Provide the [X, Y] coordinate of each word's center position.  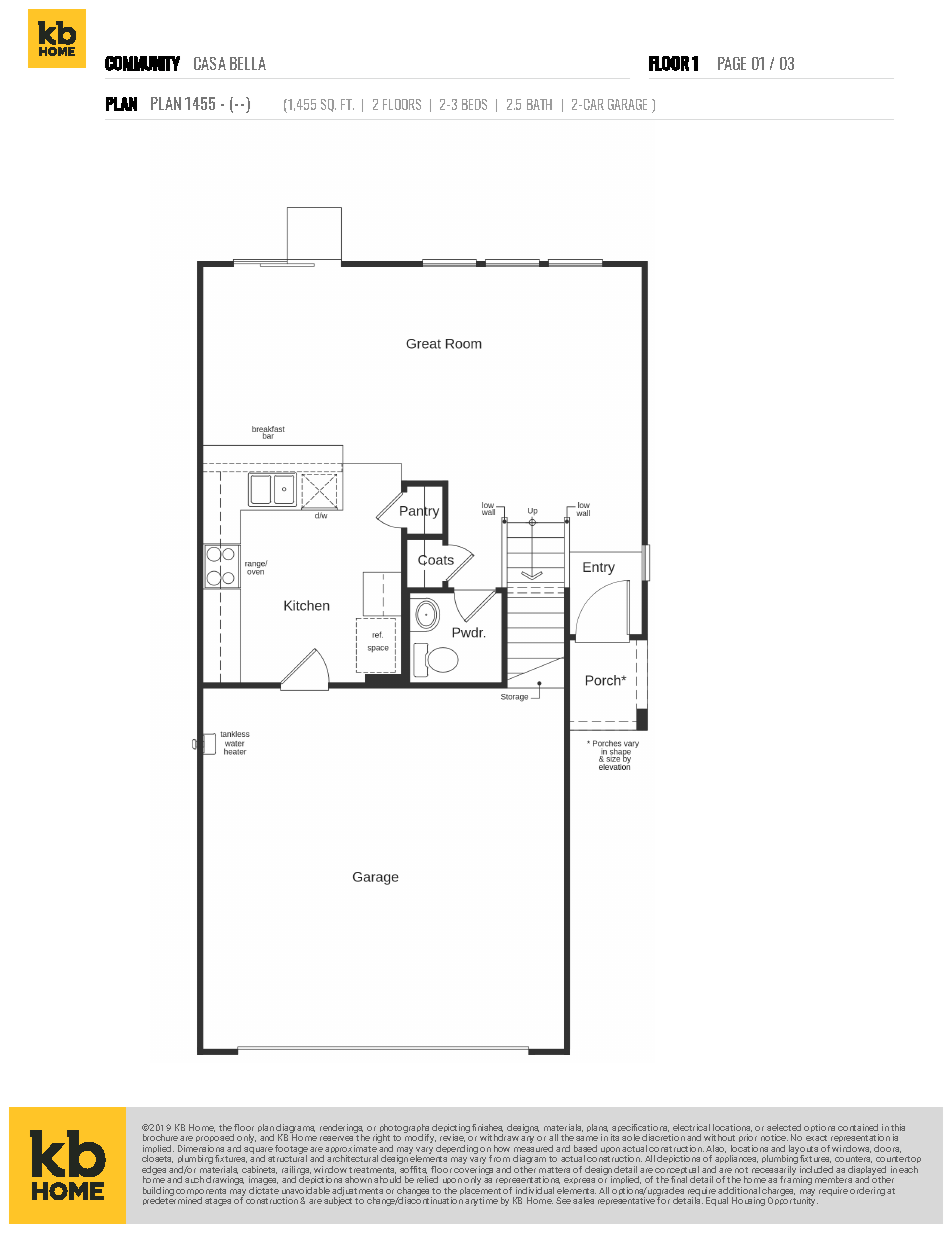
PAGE [732, 63]
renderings [341, 1130]
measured [533, 1148]
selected [784, 1127]
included [816, 1169]
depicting [452, 1129]
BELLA [248, 63]
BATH [539, 104]
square [259, 1152]
